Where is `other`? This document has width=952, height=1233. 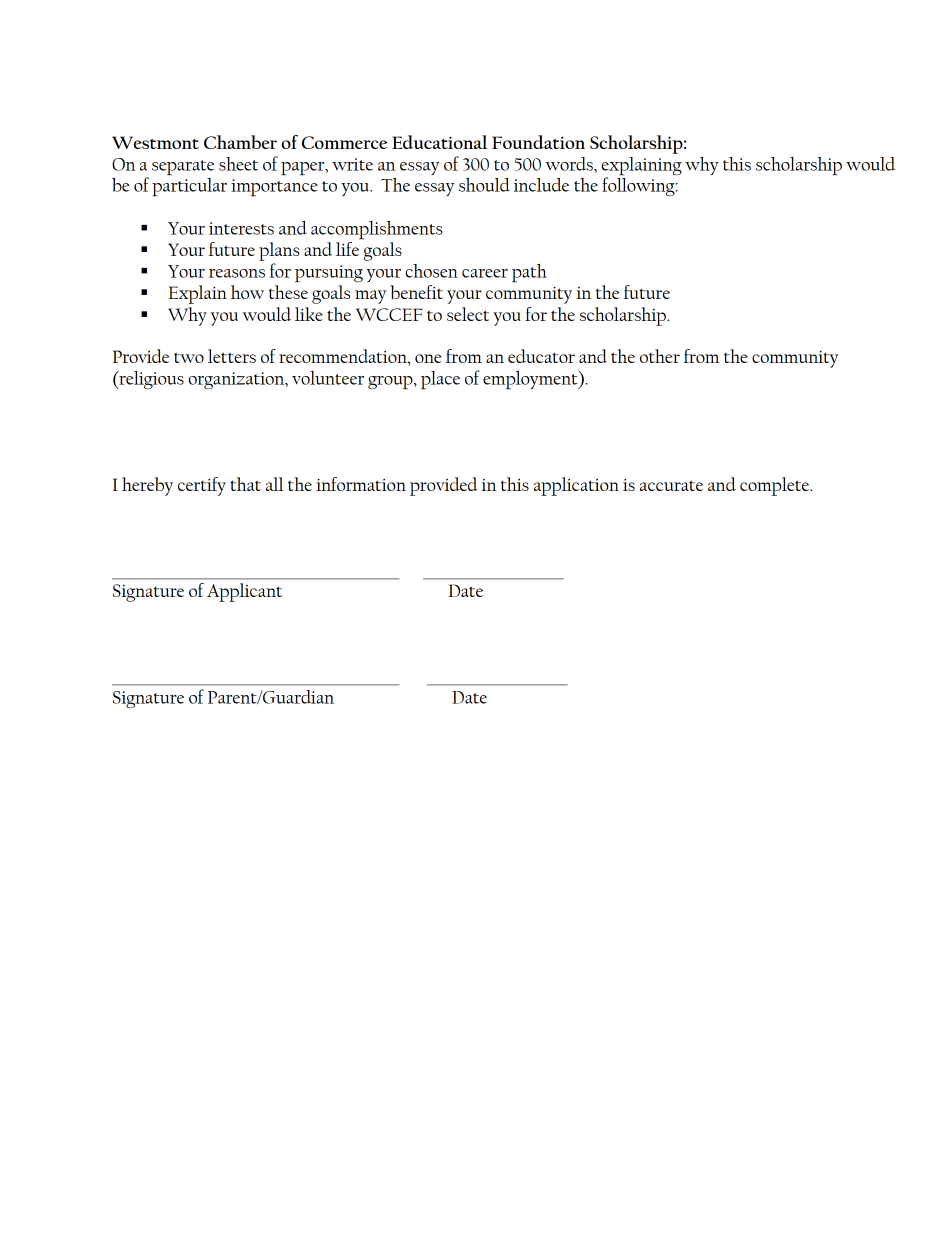
other is located at coordinates (660, 356).
